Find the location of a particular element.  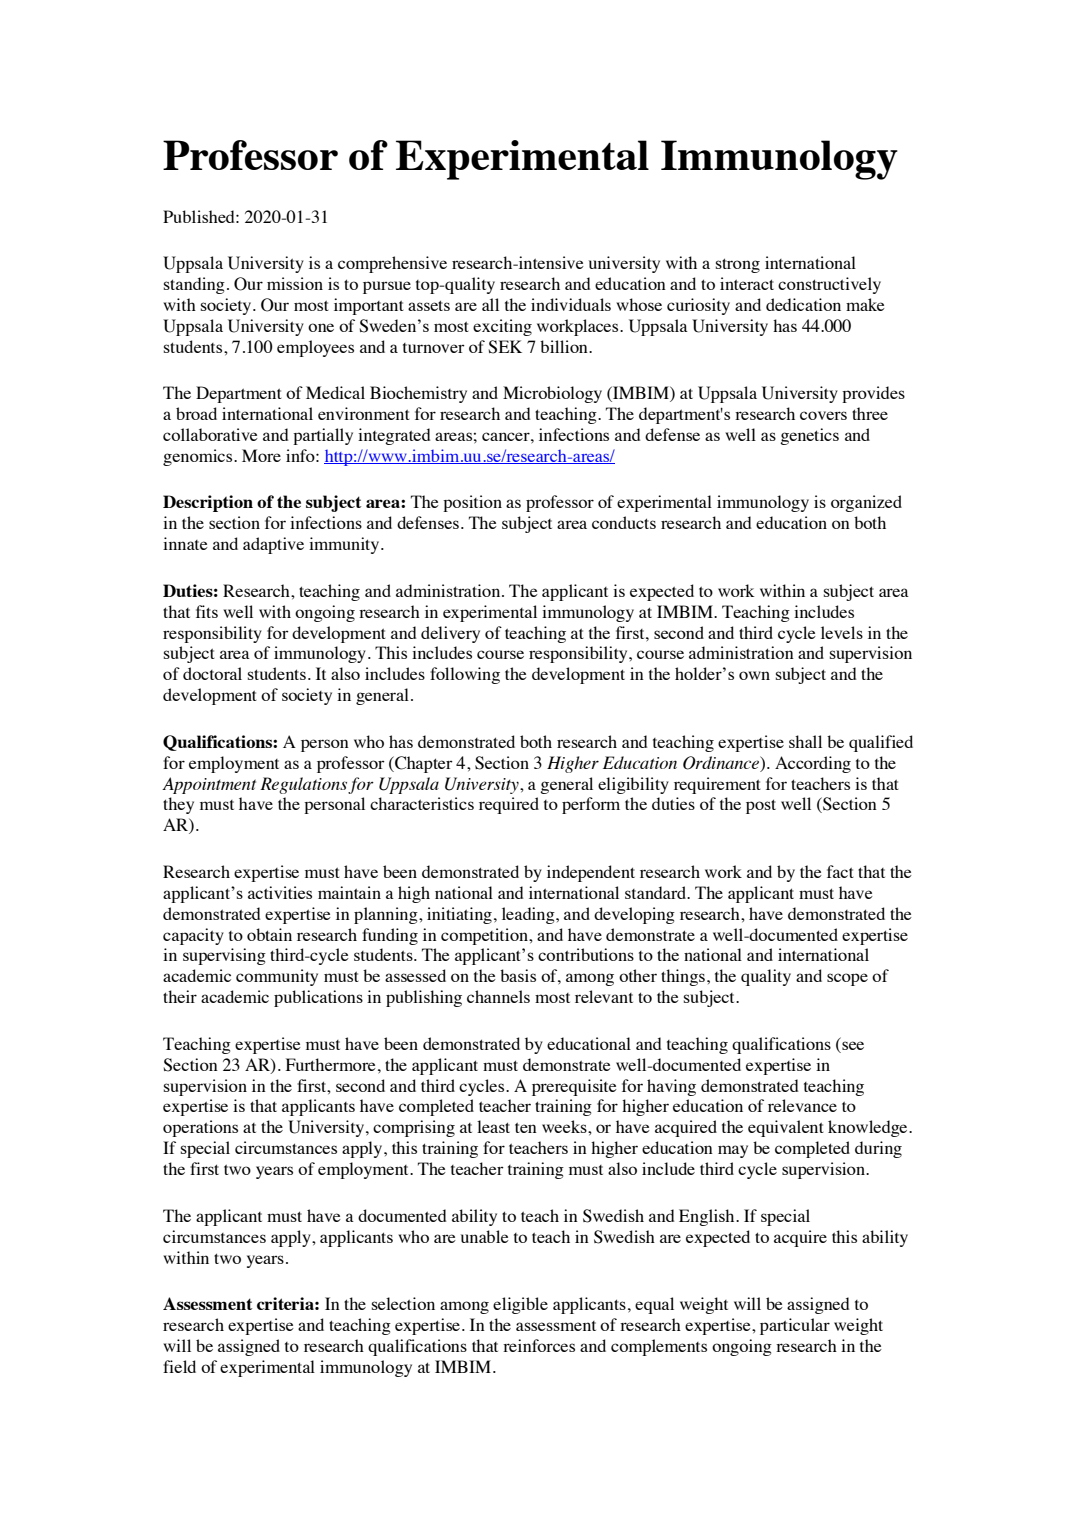

eligible is located at coordinates (520, 1305).
